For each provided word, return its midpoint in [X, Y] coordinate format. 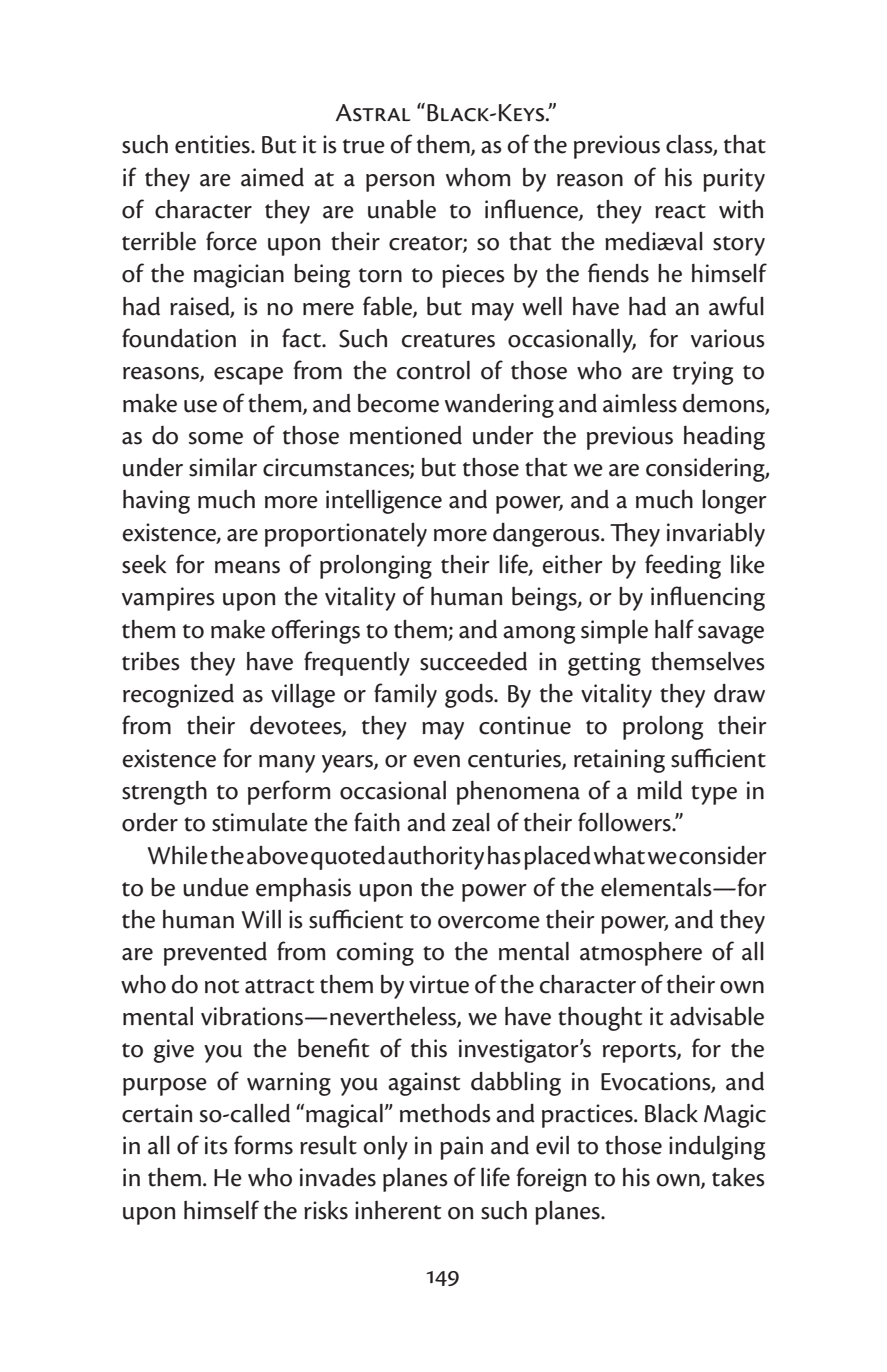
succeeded [473, 661]
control [433, 370]
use [200, 406]
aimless [640, 403]
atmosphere [641, 954]
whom [478, 177]
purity [734, 180]
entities [213, 144]
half [674, 629]
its [216, 1145]
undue [216, 887]
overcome [489, 922]
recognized [178, 696]
